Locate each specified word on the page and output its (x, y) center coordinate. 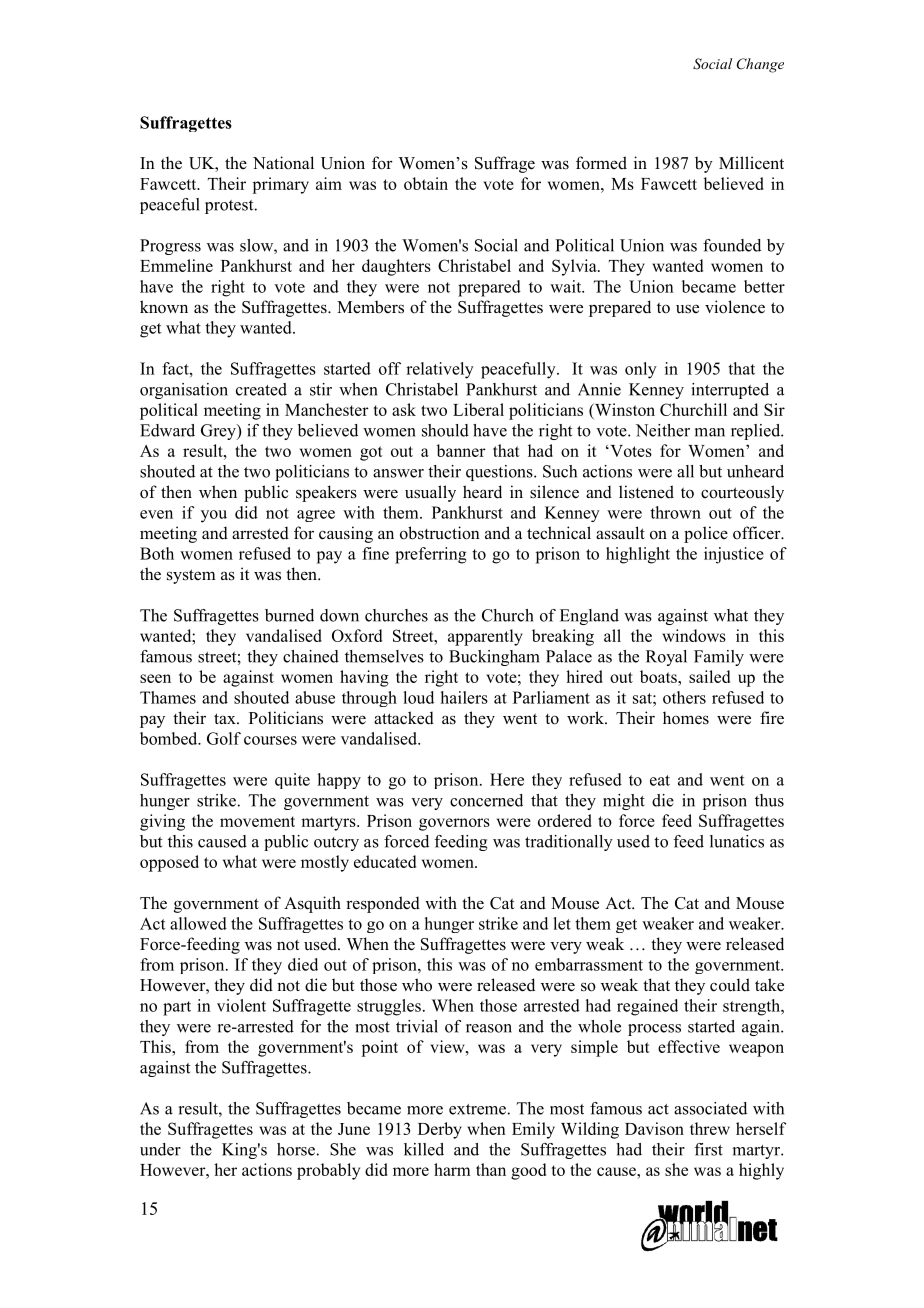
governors (454, 824)
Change (760, 65)
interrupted (730, 391)
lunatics (737, 841)
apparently (485, 637)
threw (710, 1128)
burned (289, 615)
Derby (440, 1130)
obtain (426, 183)
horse (296, 1149)
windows (694, 635)
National (283, 163)
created (261, 389)
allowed (198, 923)
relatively (440, 370)
